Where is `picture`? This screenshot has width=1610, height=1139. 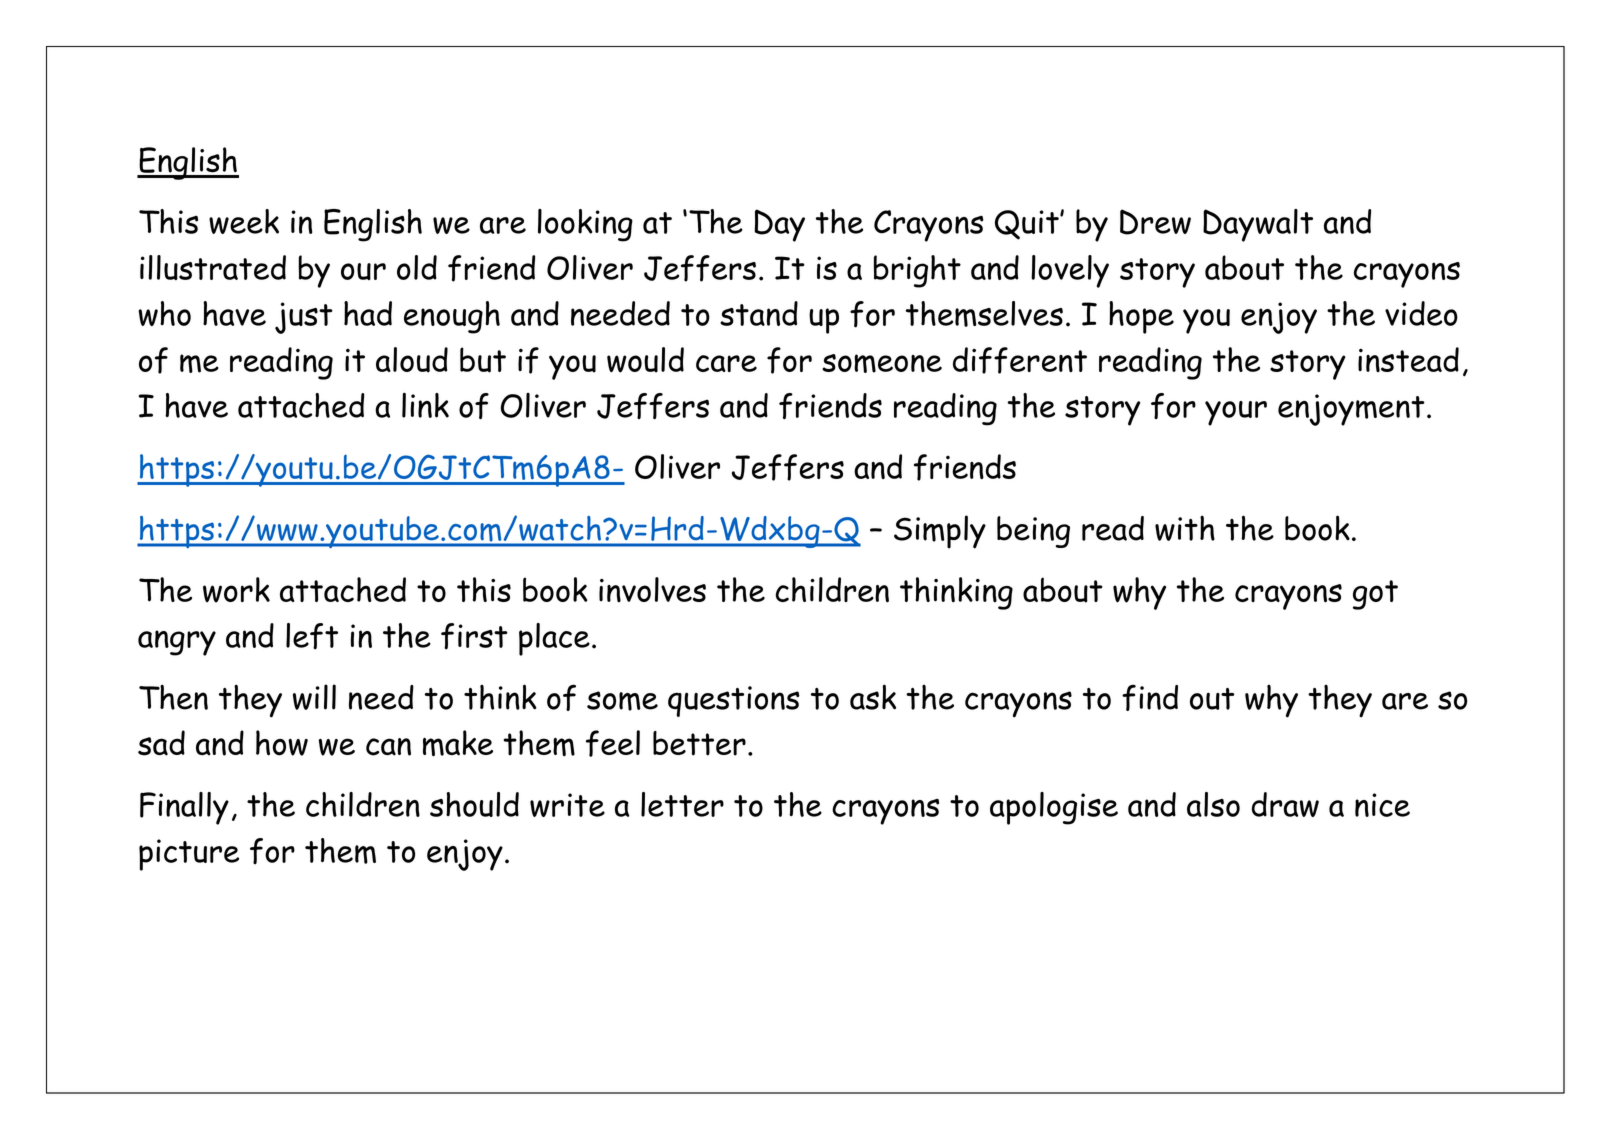
picture is located at coordinates (189, 855).
